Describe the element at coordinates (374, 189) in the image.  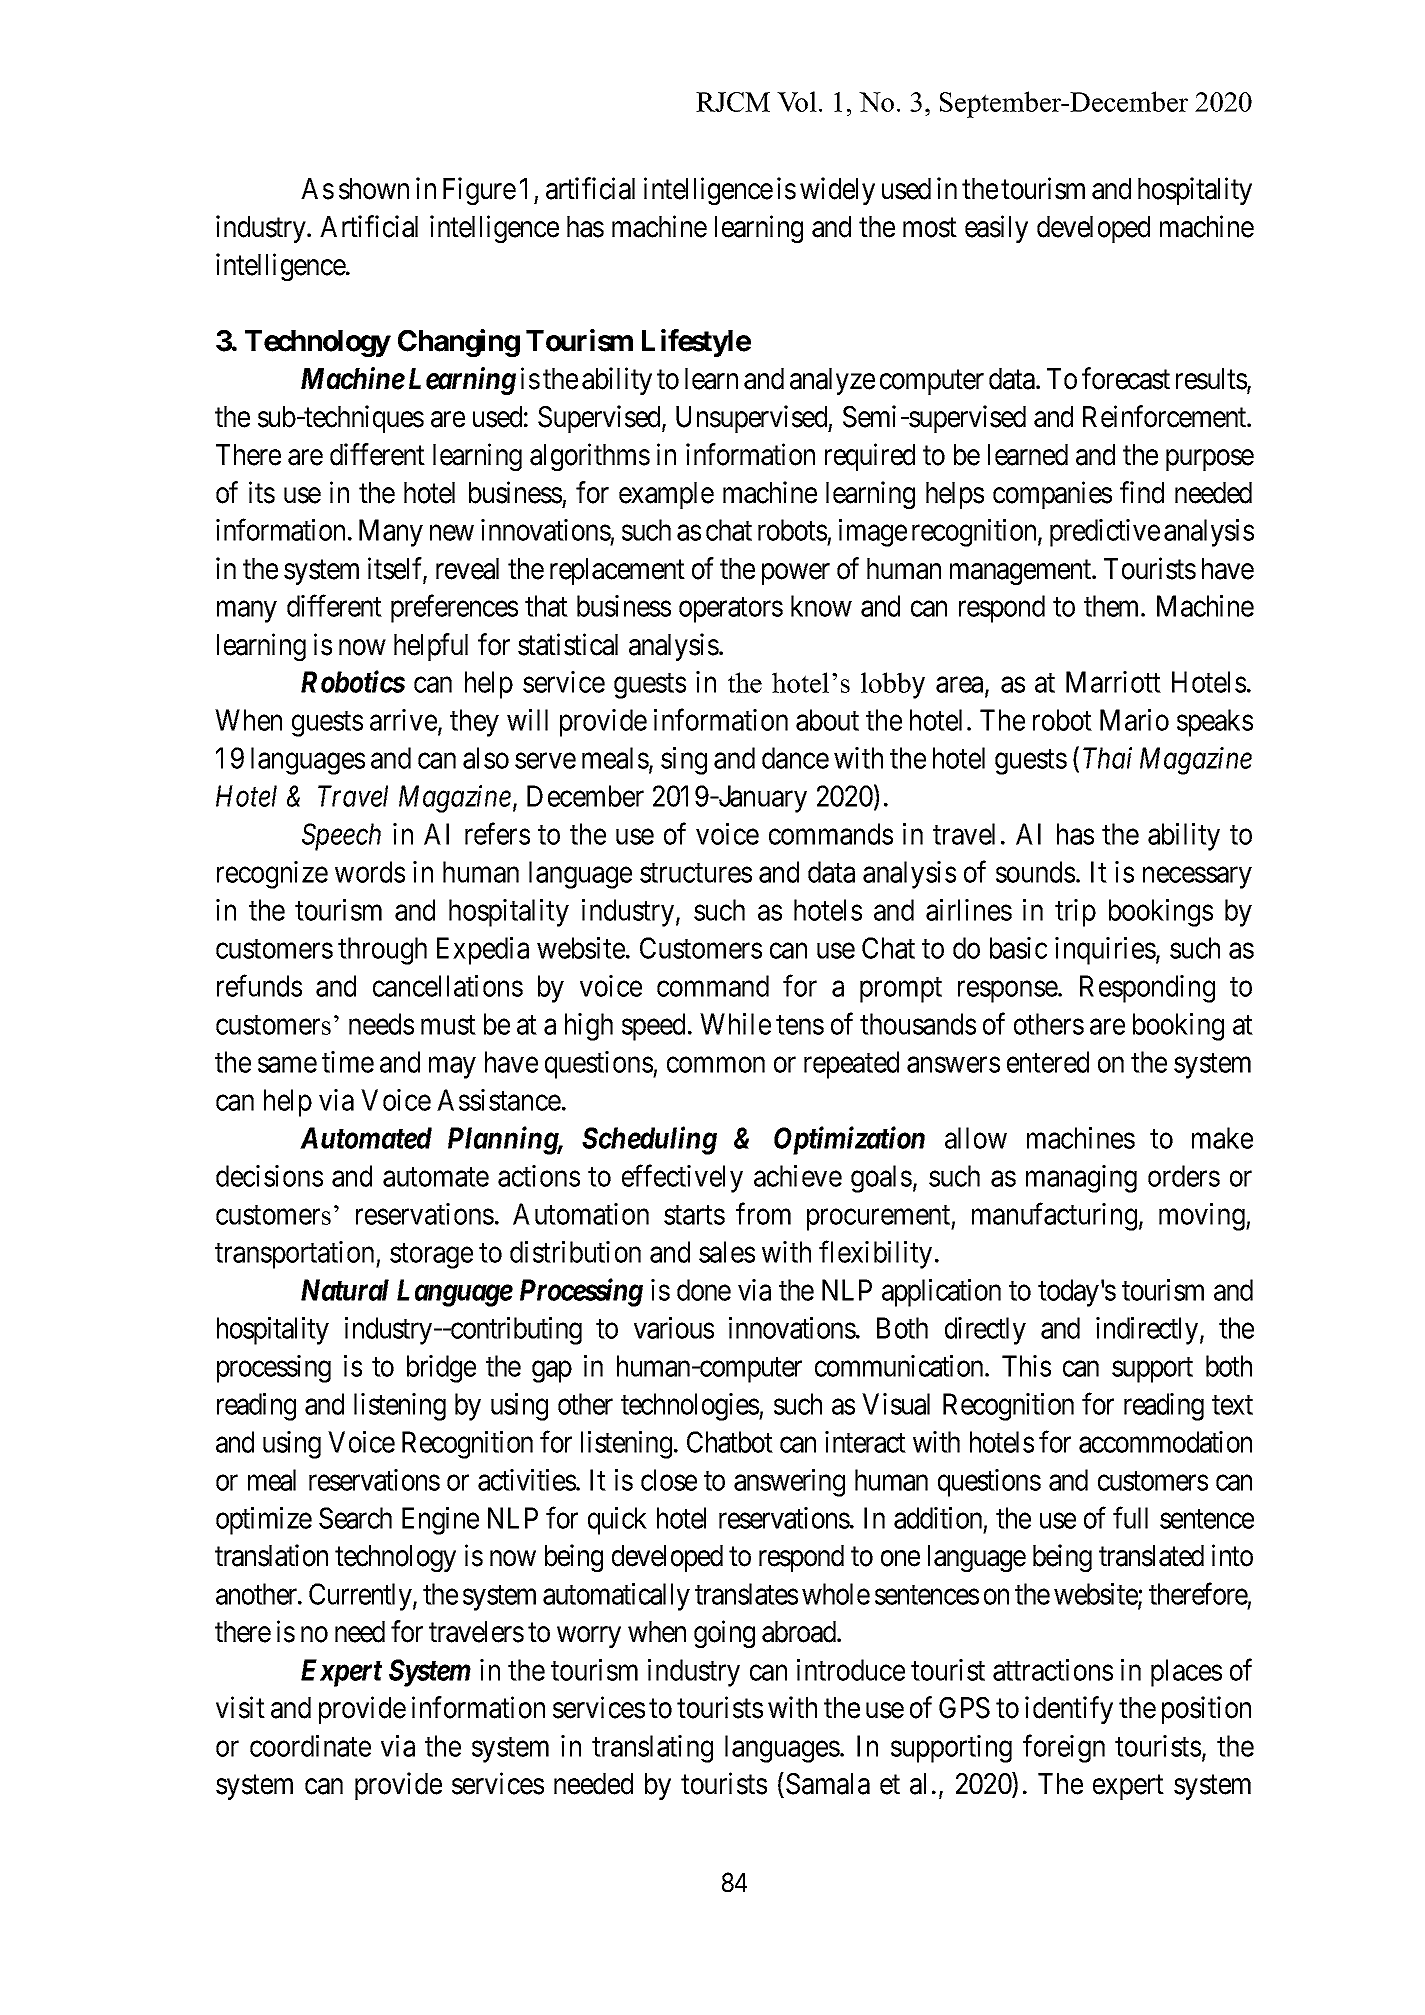
I see `shown` at that location.
